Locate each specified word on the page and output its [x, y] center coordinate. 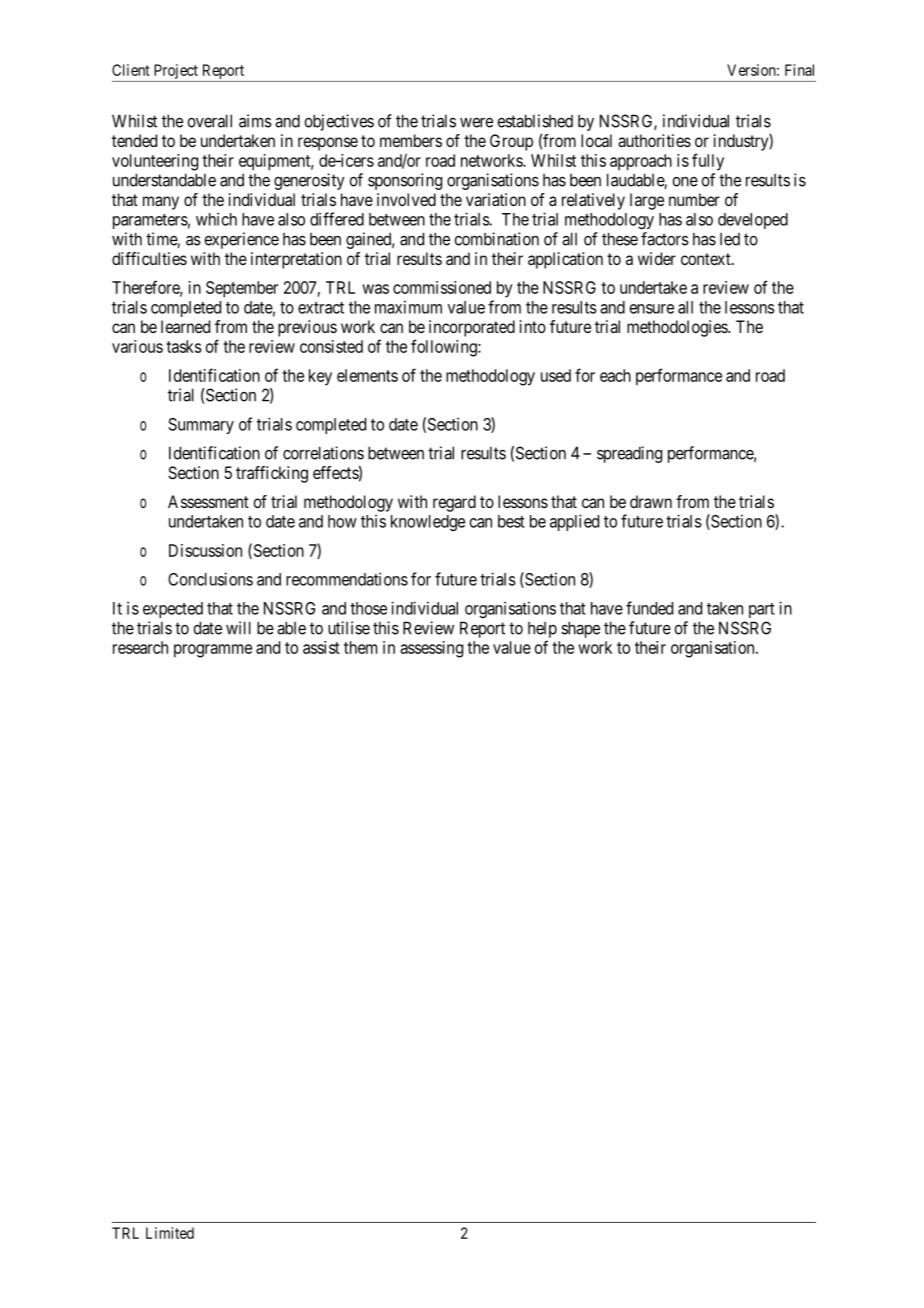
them [360, 647]
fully [708, 162]
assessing [431, 649]
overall [210, 121]
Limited [170, 1233]
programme [213, 651]
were [476, 122]
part [762, 610]
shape [580, 629]
